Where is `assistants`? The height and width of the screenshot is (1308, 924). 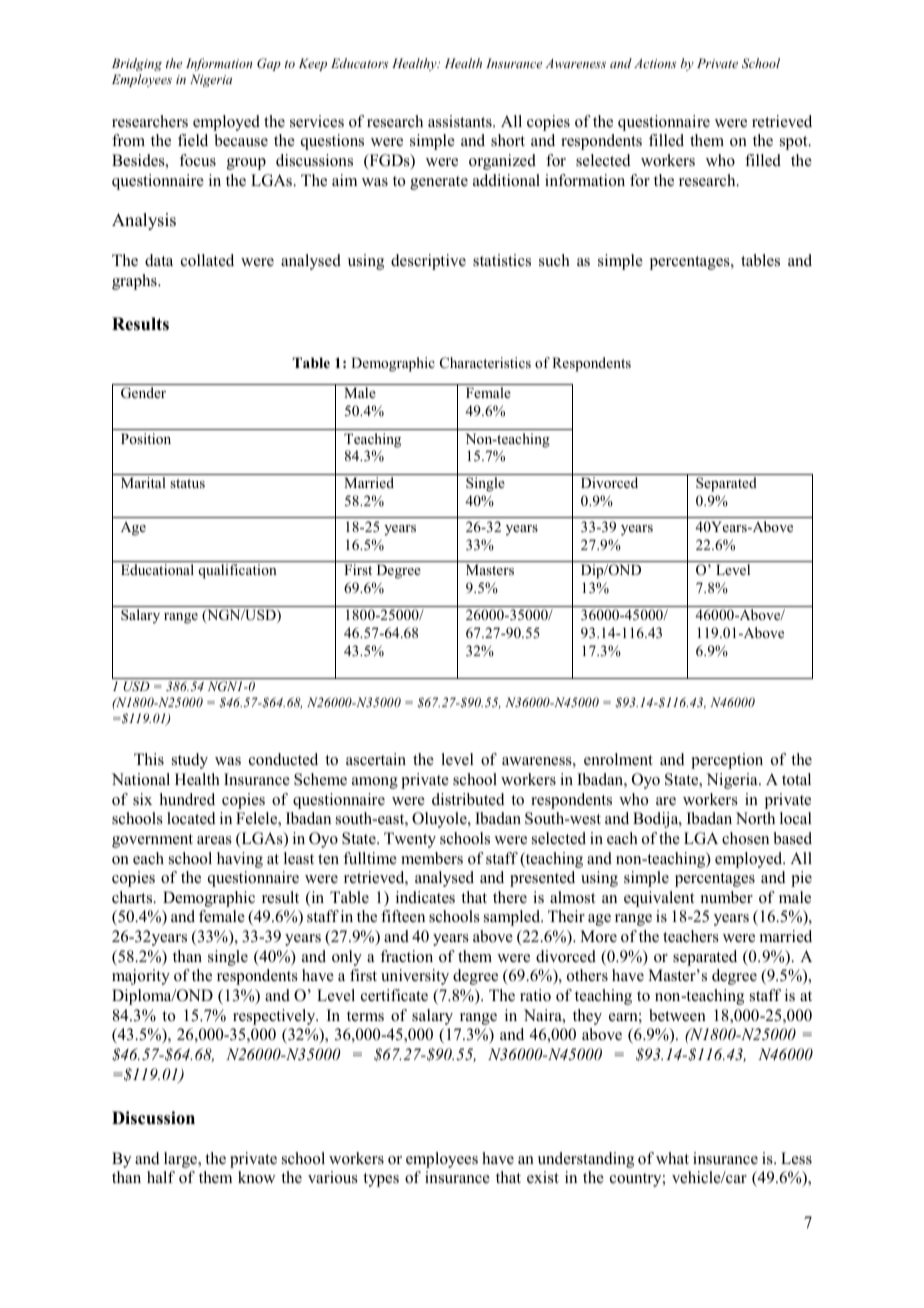
assistants is located at coordinates (461, 121).
